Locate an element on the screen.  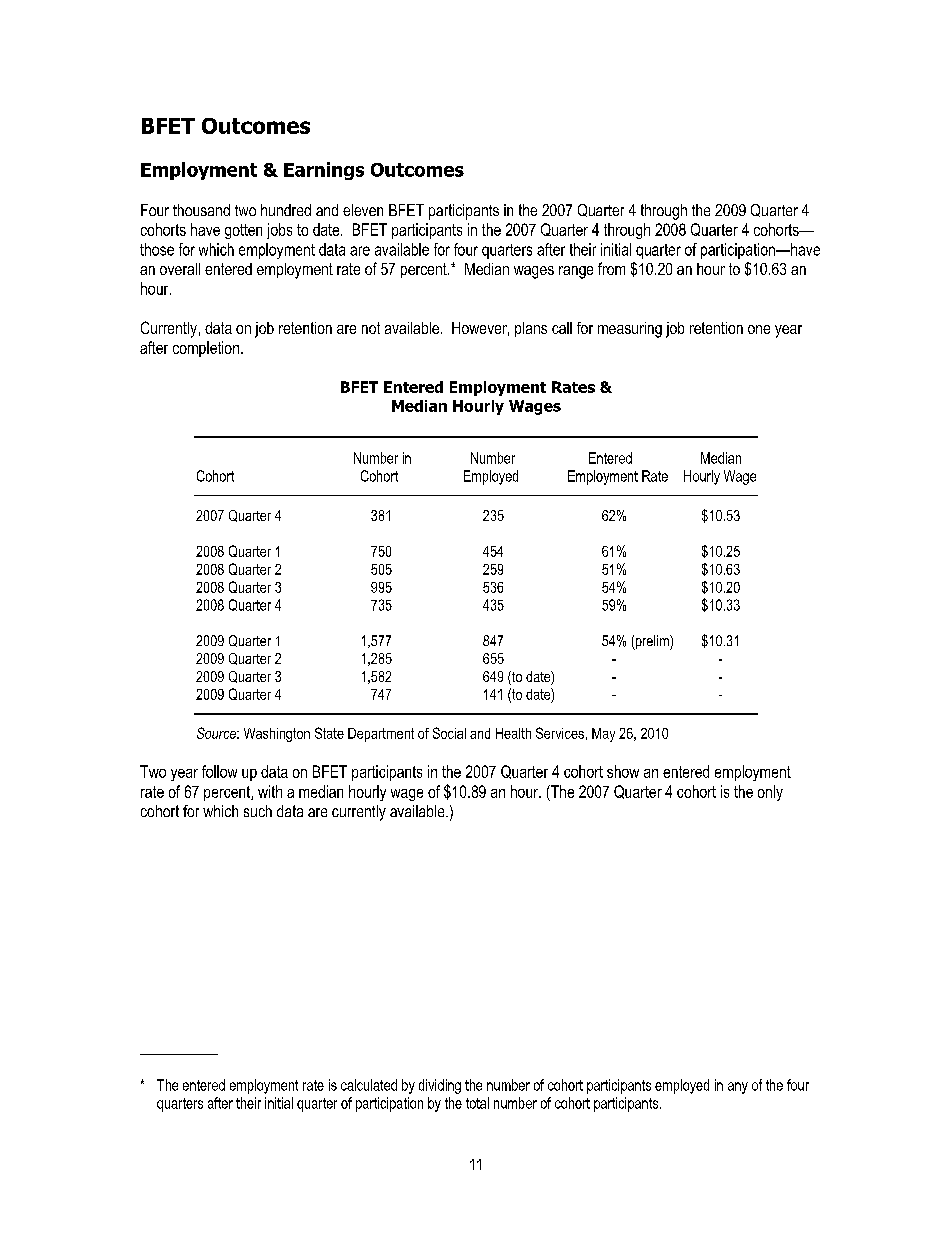
any is located at coordinates (738, 1088).
